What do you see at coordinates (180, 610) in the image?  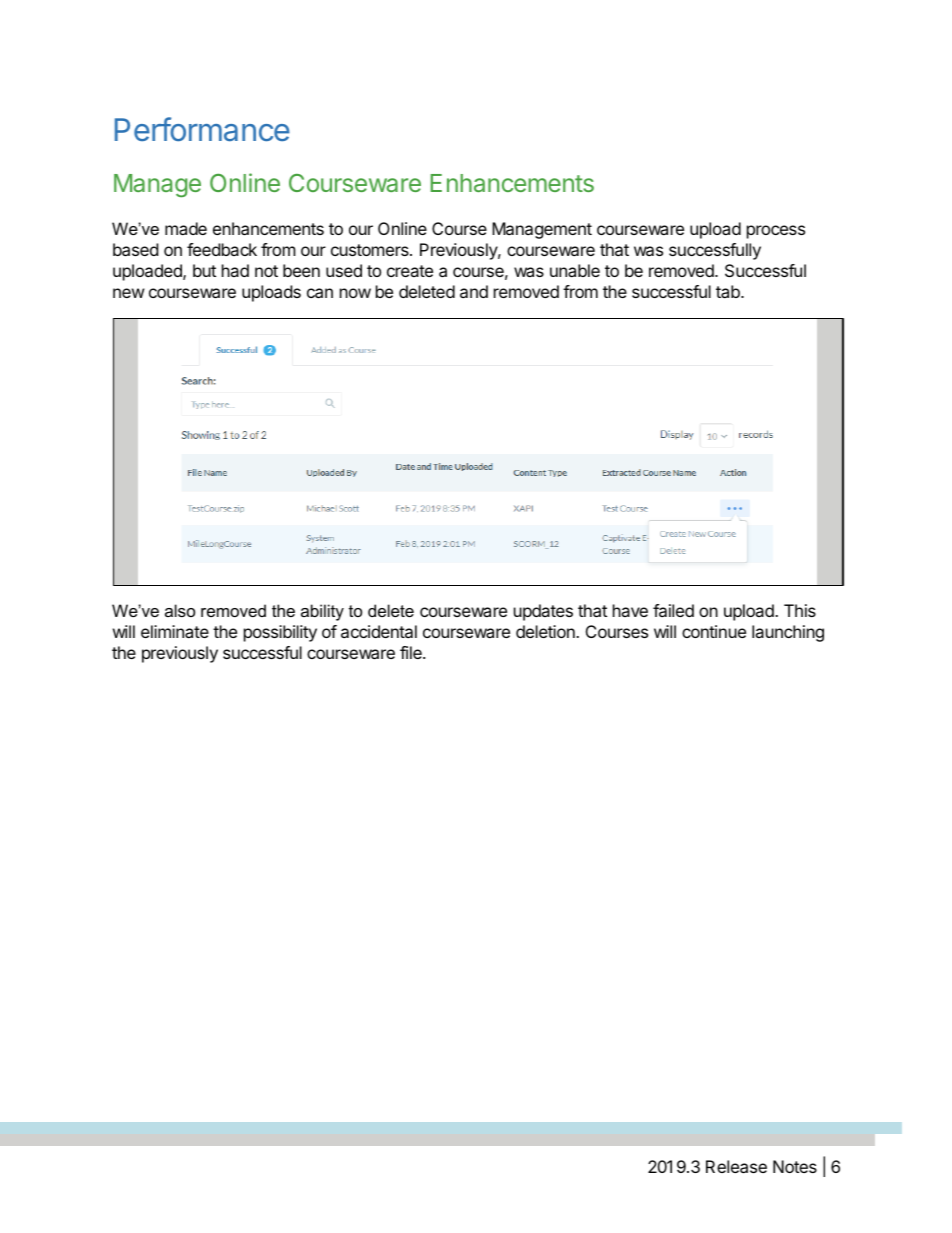 I see `also` at bounding box center [180, 610].
